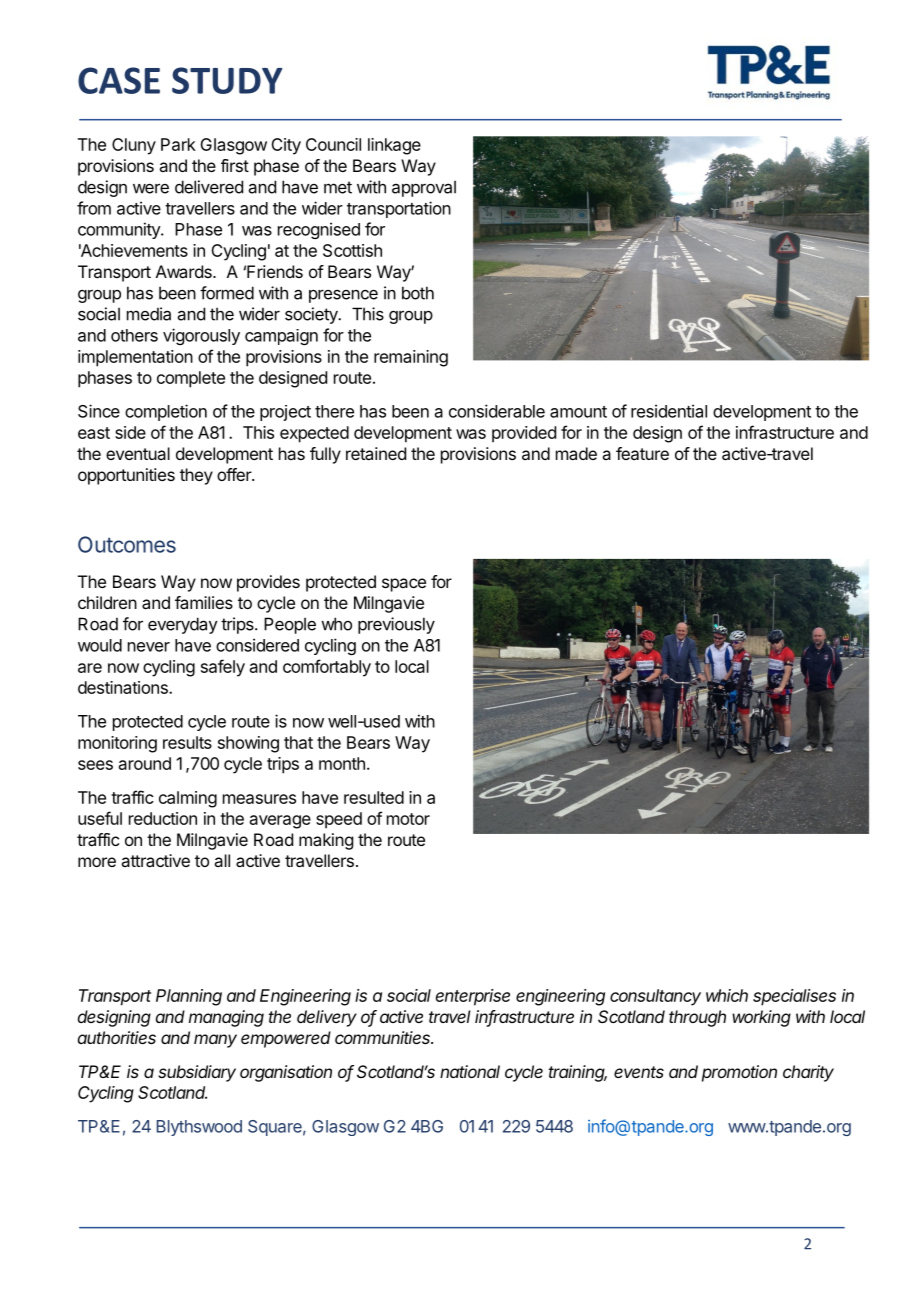 This screenshot has height=1308, width=924. What do you see at coordinates (394, 146) in the screenshot?
I see `linkage` at bounding box center [394, 146].
